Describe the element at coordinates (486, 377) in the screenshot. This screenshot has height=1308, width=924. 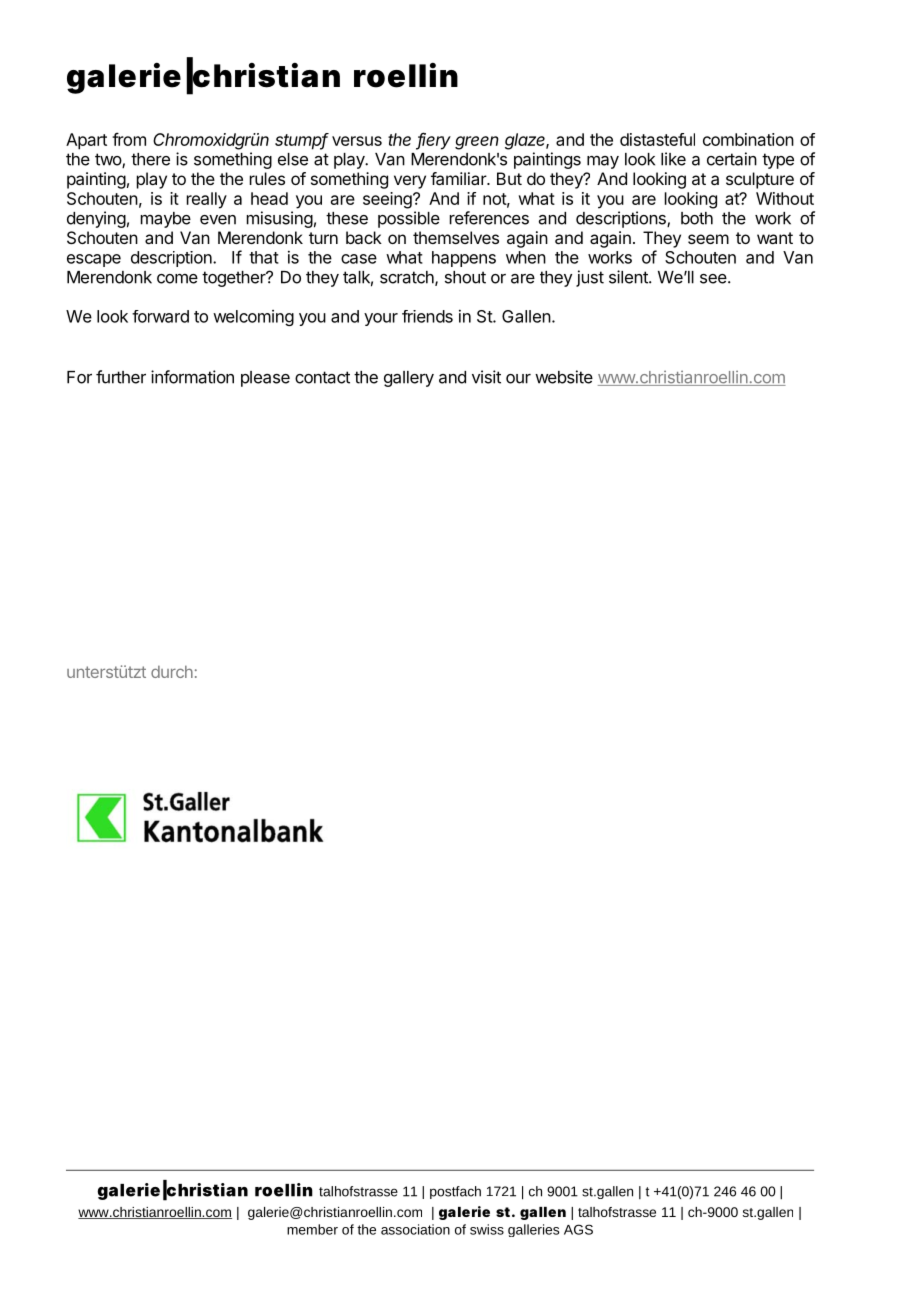
I see `visit` at that location.
